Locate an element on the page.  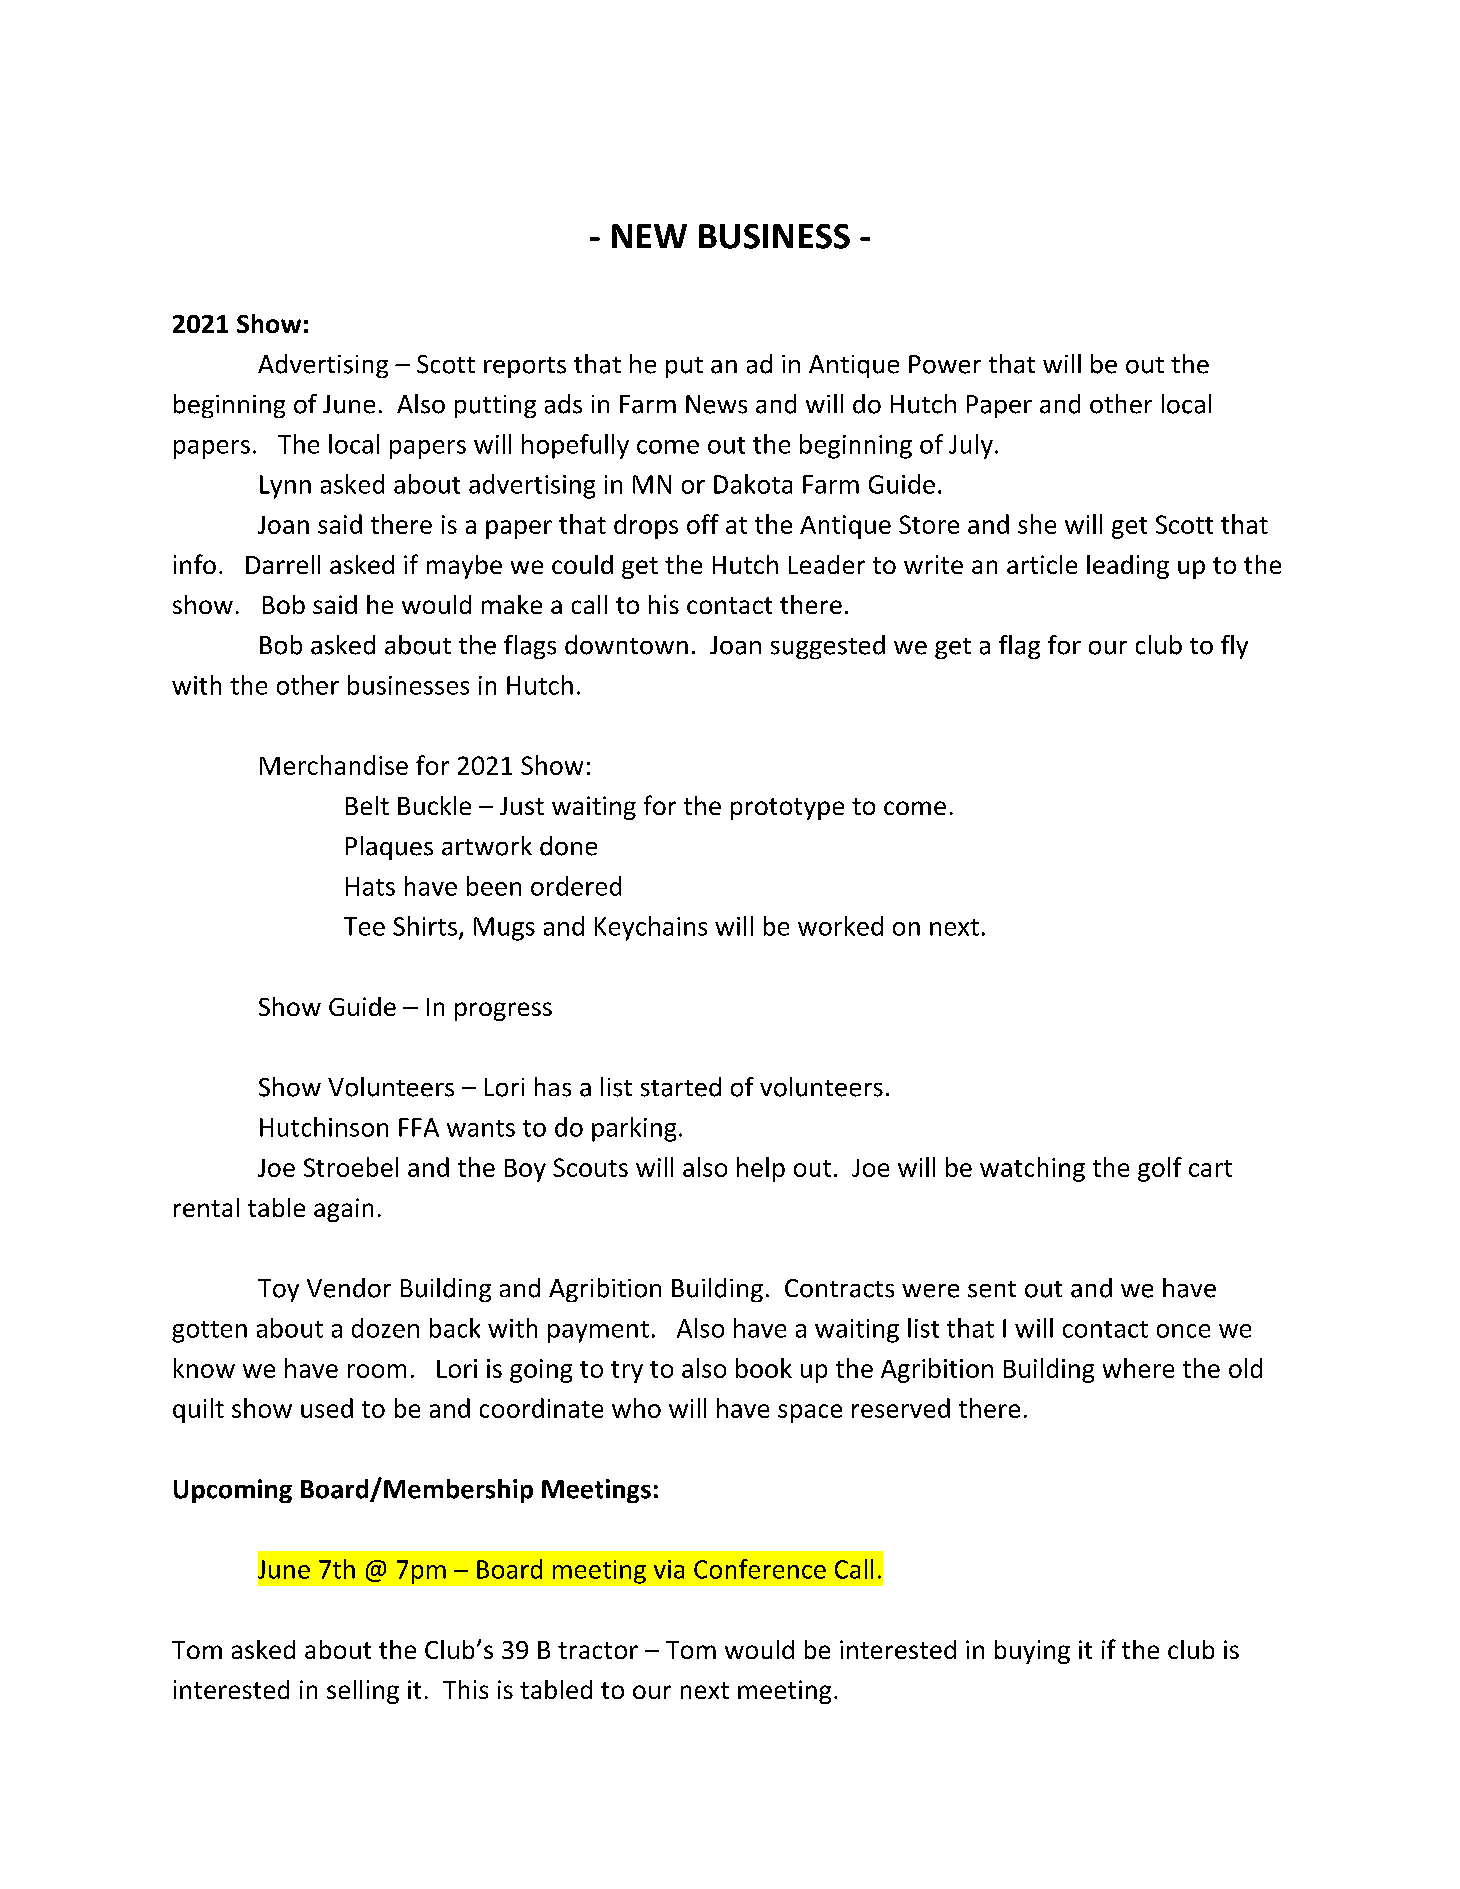
golf is located at coordinates (1160, 1169).
